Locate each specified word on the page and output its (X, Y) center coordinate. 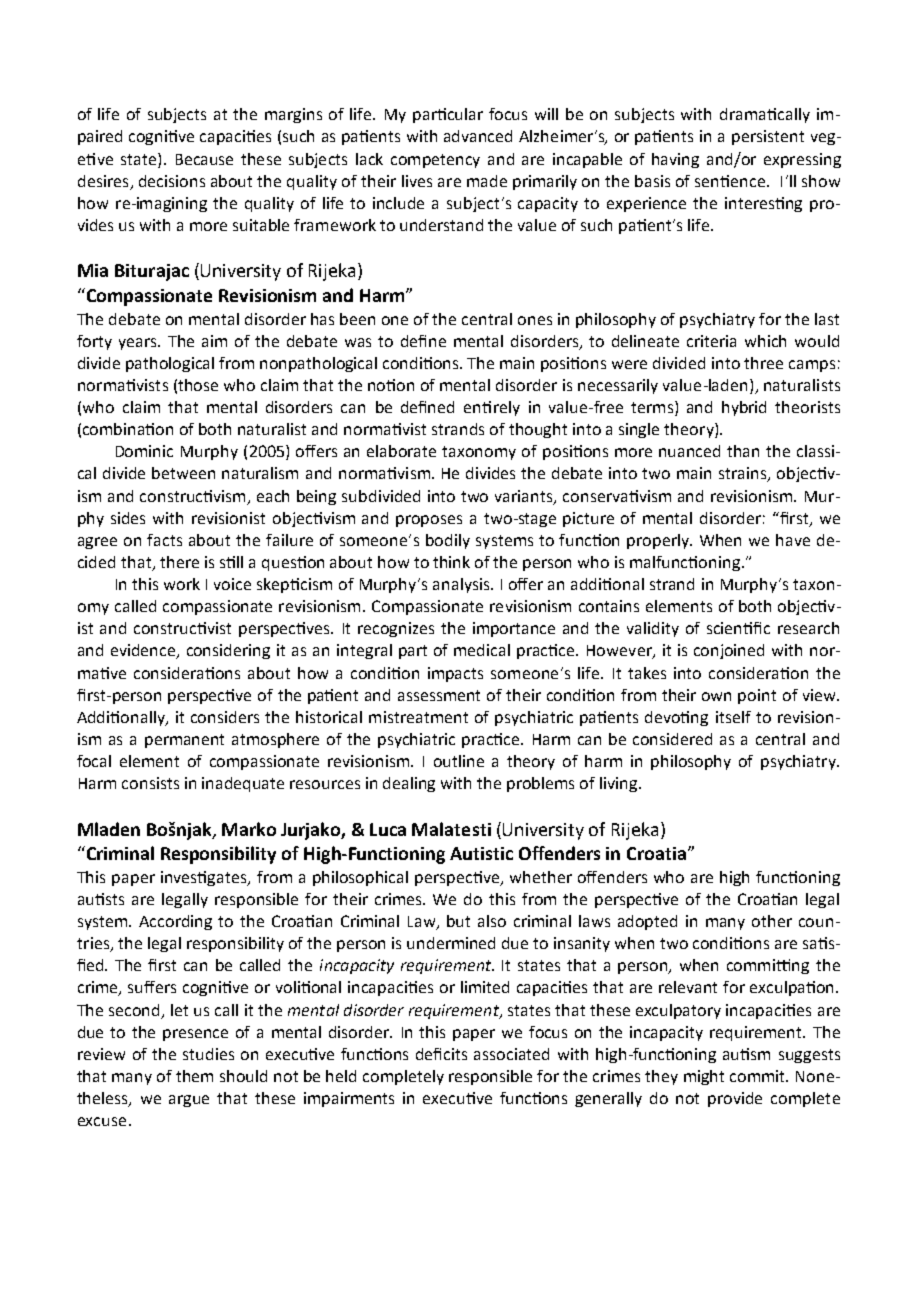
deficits (441, 1054)
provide (735, 1099)
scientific (738, 628)
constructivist (182, 628)
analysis (462, 585)
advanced (478, 136)
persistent (768, 137)
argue (189, 1101)
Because (204, 159)
